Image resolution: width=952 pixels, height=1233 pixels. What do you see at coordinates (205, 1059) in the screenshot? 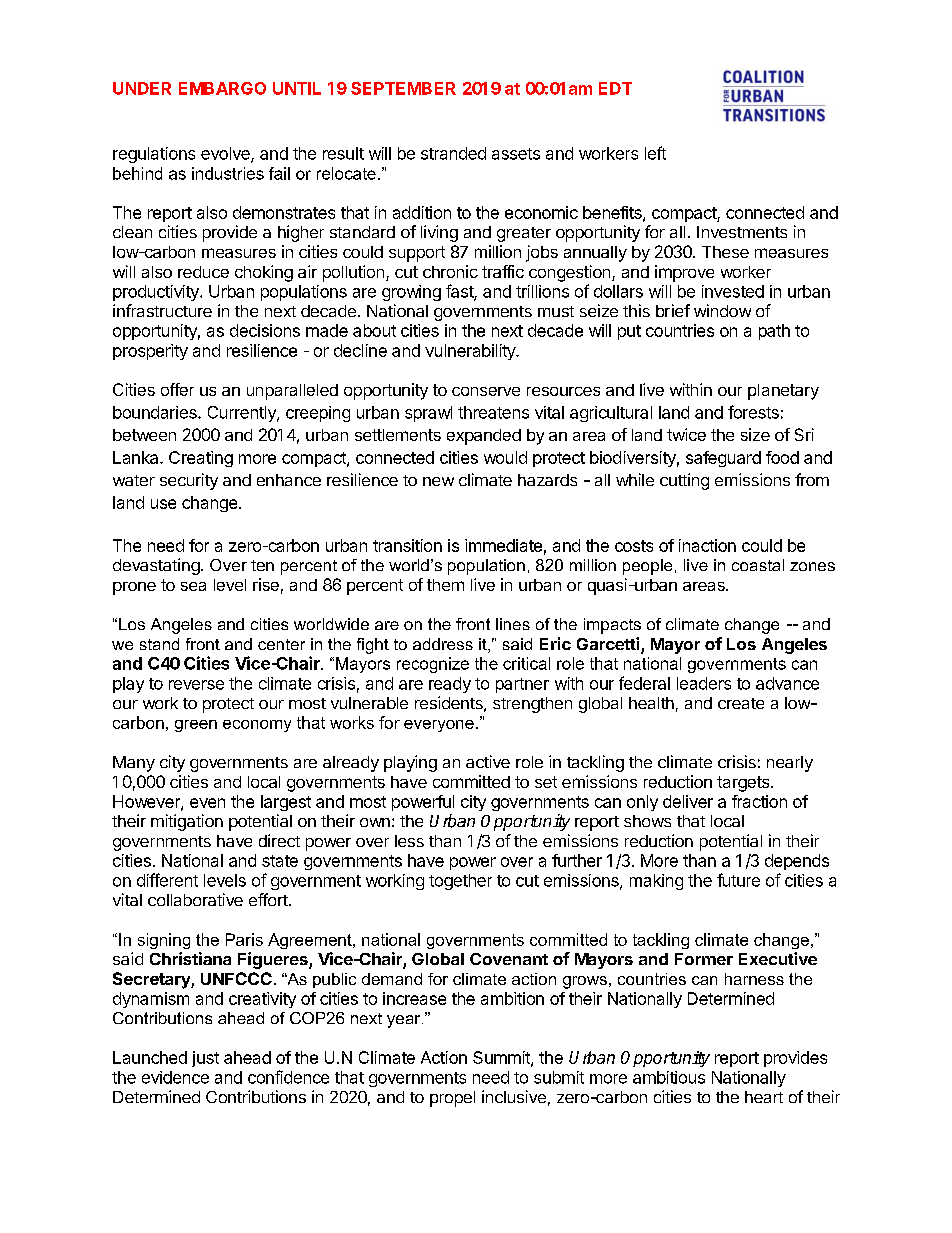
I see `just` at bounding box center [205, 1059].
